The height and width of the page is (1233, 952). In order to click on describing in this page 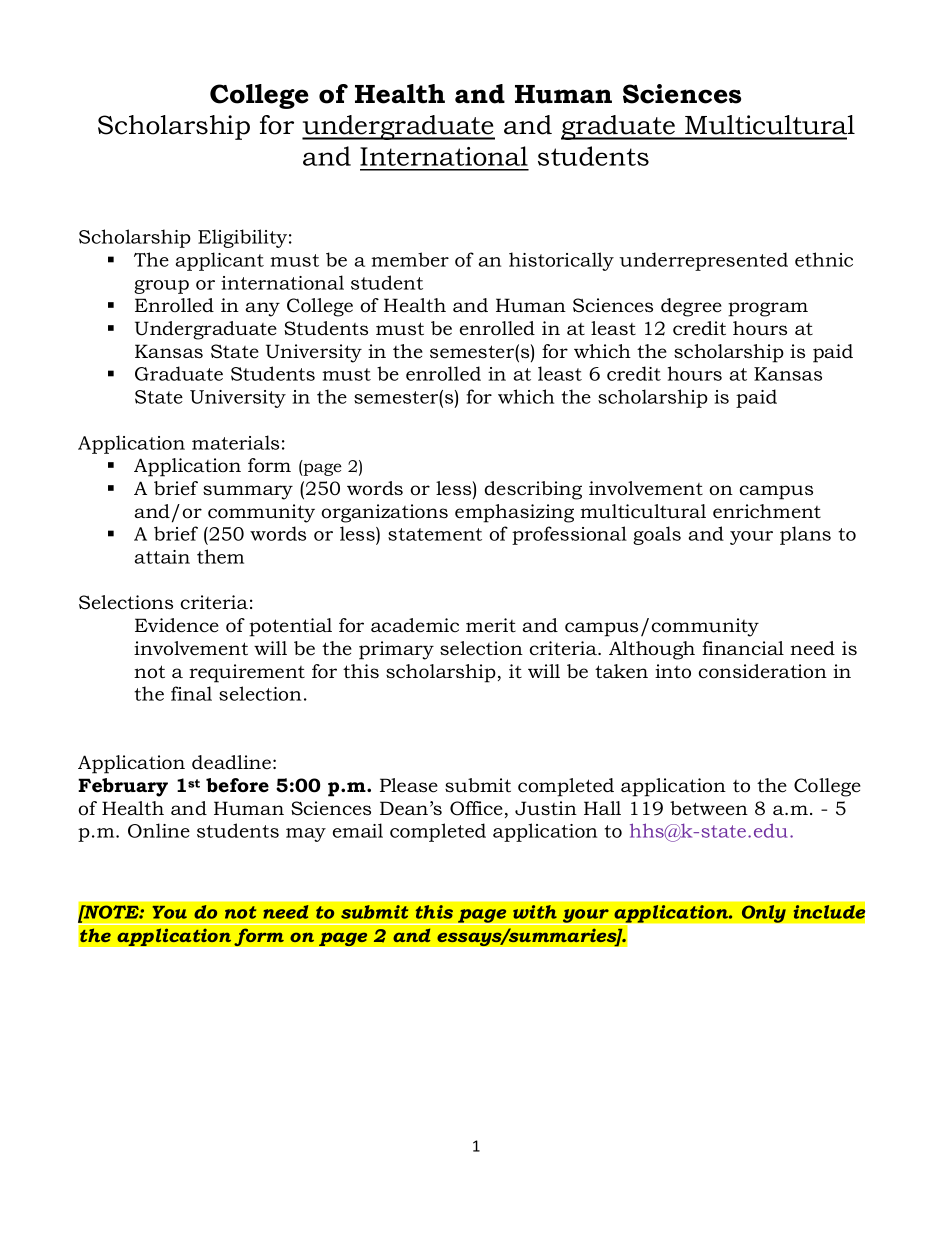, I will do `click(533, 490)`.
